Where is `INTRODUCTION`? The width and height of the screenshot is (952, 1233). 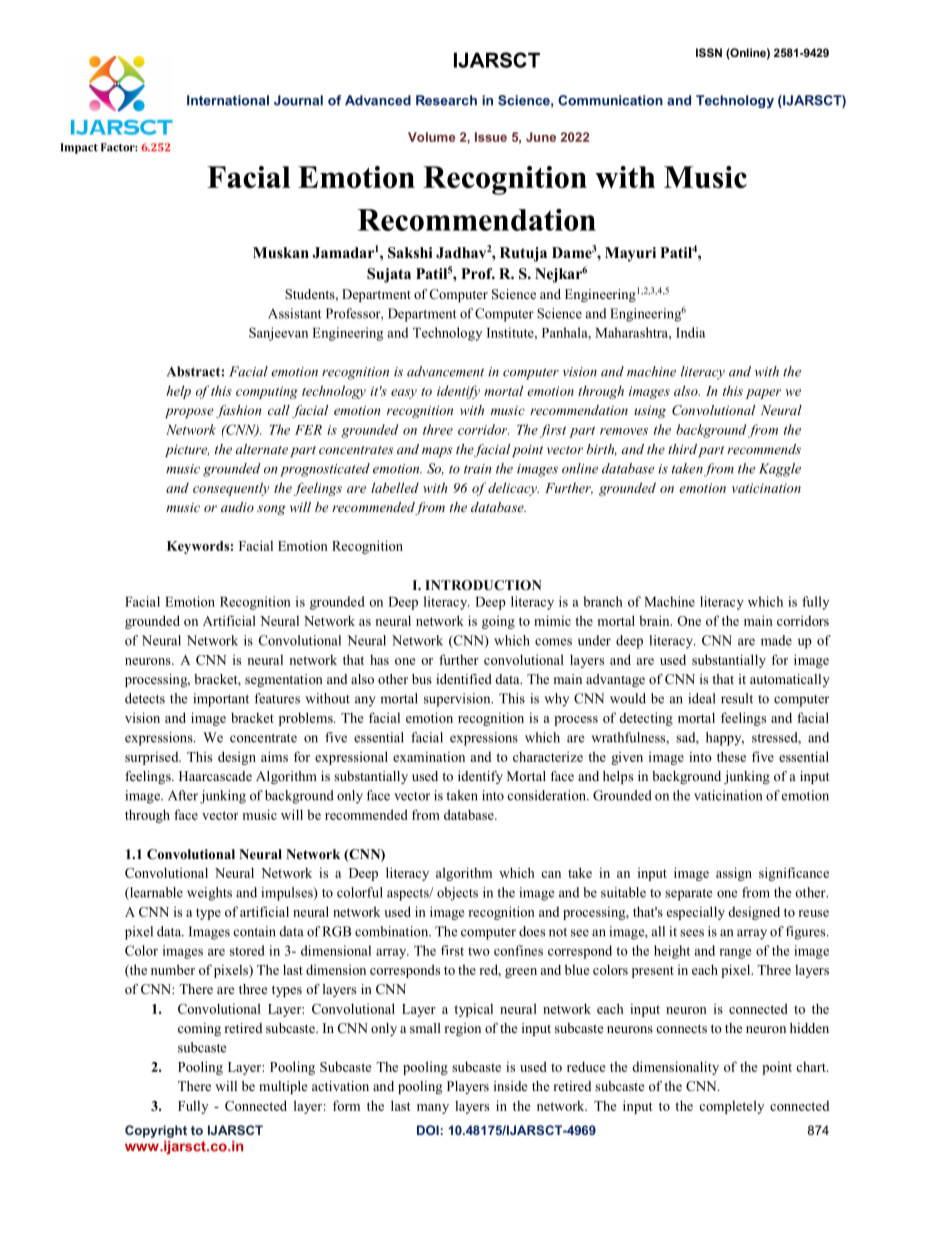 INTRODUCTION is located at coordinates (483, 585).
